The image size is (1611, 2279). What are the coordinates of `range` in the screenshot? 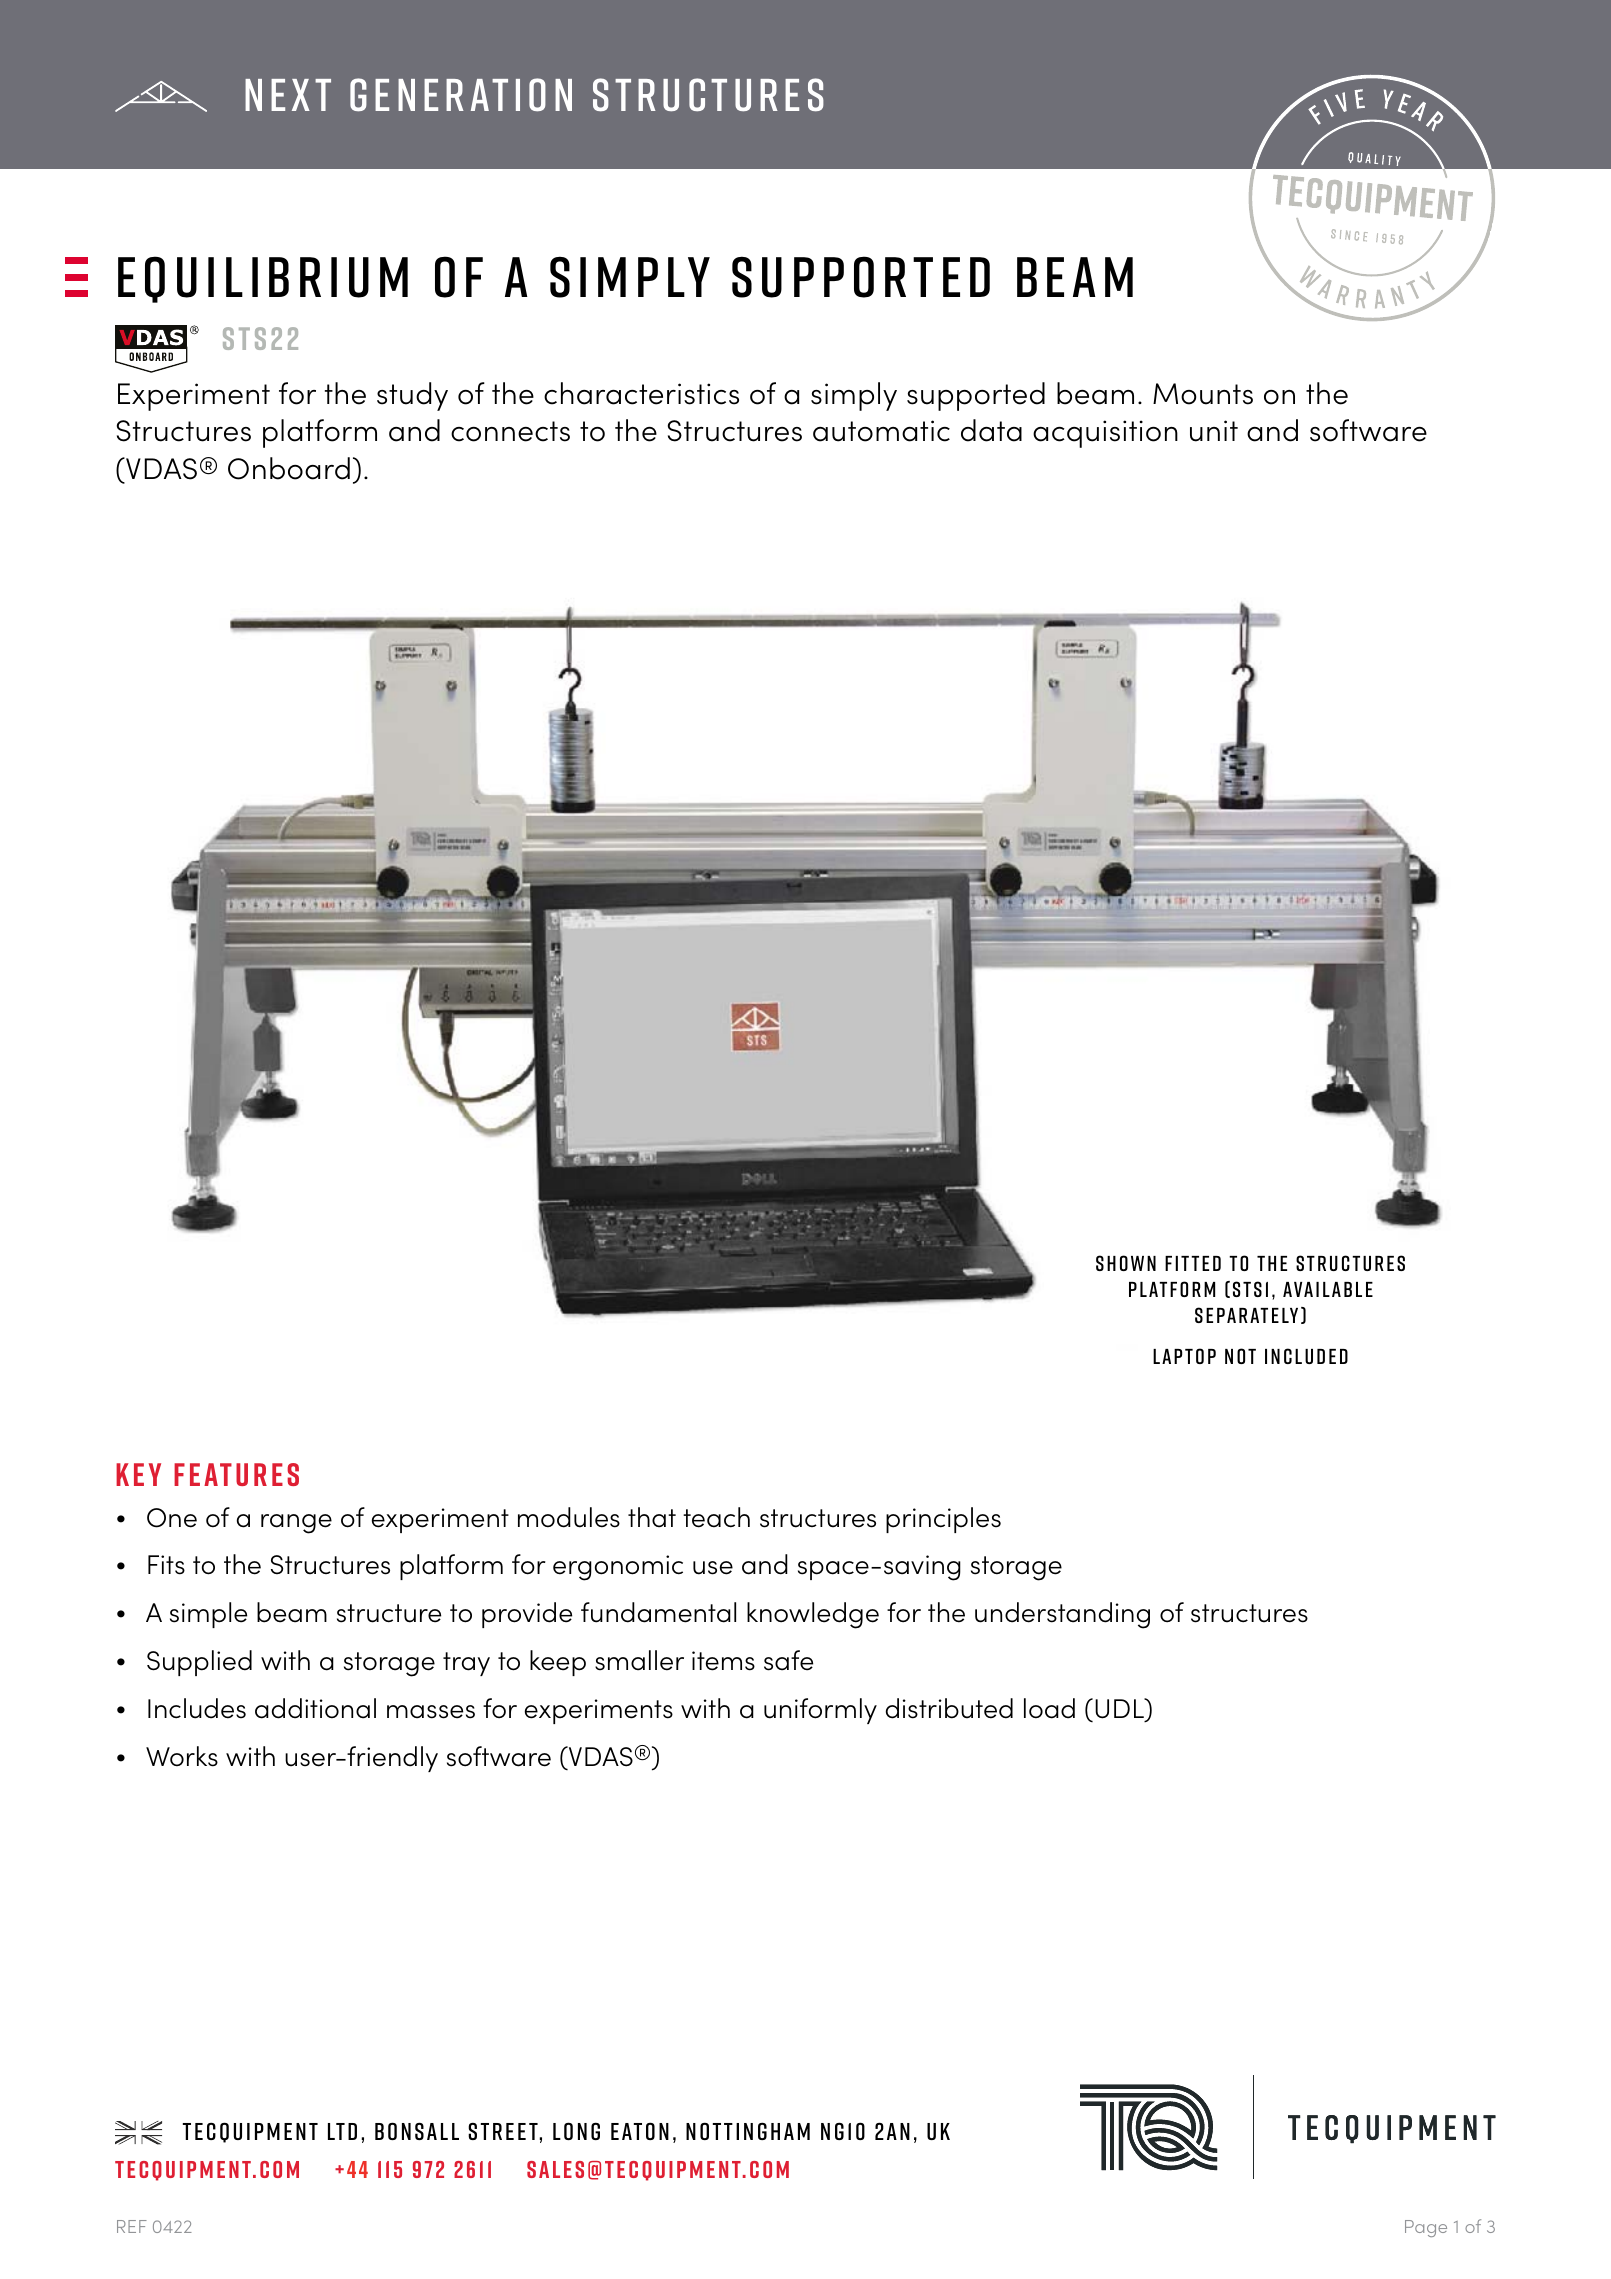 It's located at (296, 1524).
